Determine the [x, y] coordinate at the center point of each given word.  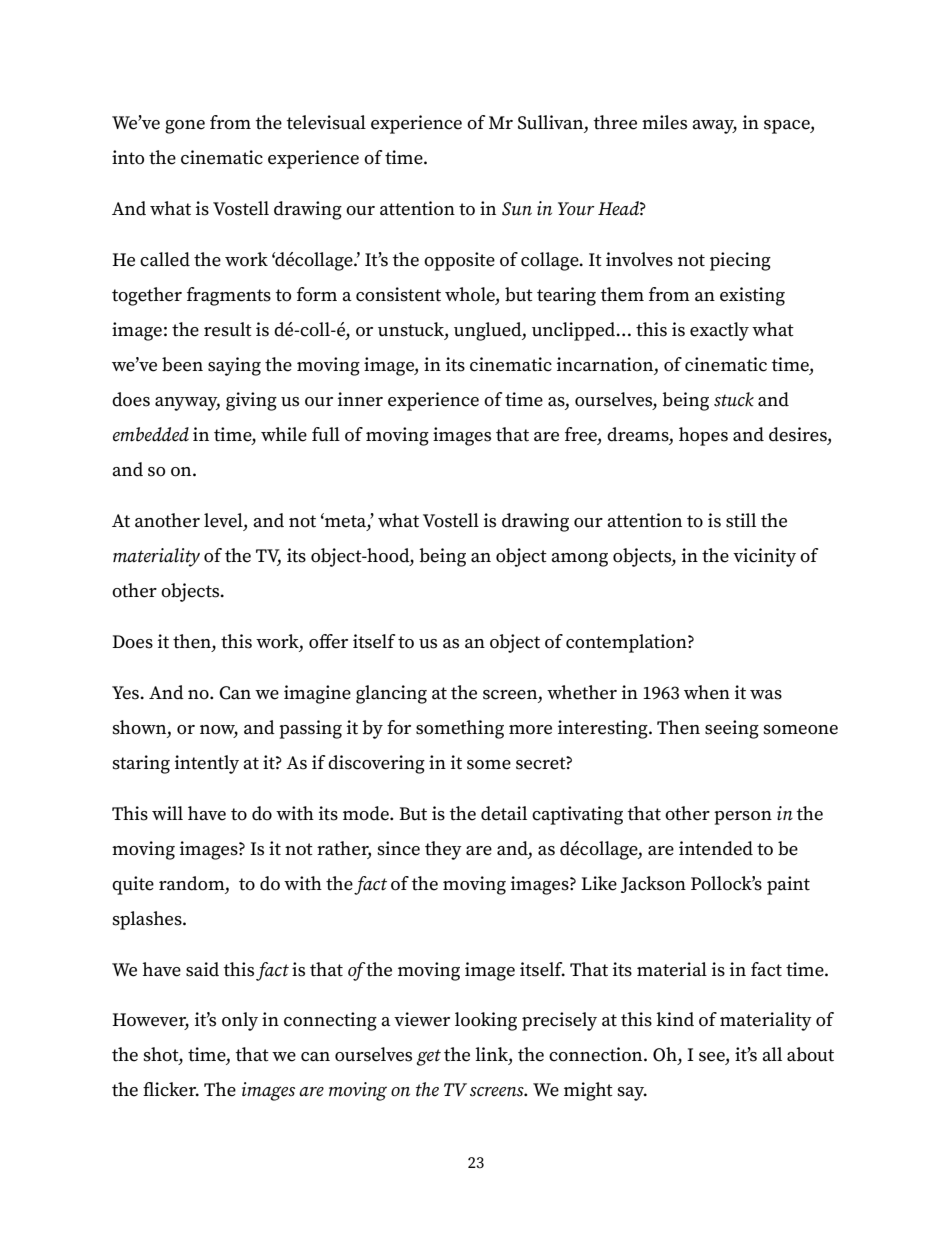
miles [664, 122]
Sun [517, 209]
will [167, 813]
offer [328, 641]
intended [716, 848]
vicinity [764, 557]
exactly [719, 331]
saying [234, 366]
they [443, 850]
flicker [171, 1089]
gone [185, 127]
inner [360, 399]
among [579, 560]
